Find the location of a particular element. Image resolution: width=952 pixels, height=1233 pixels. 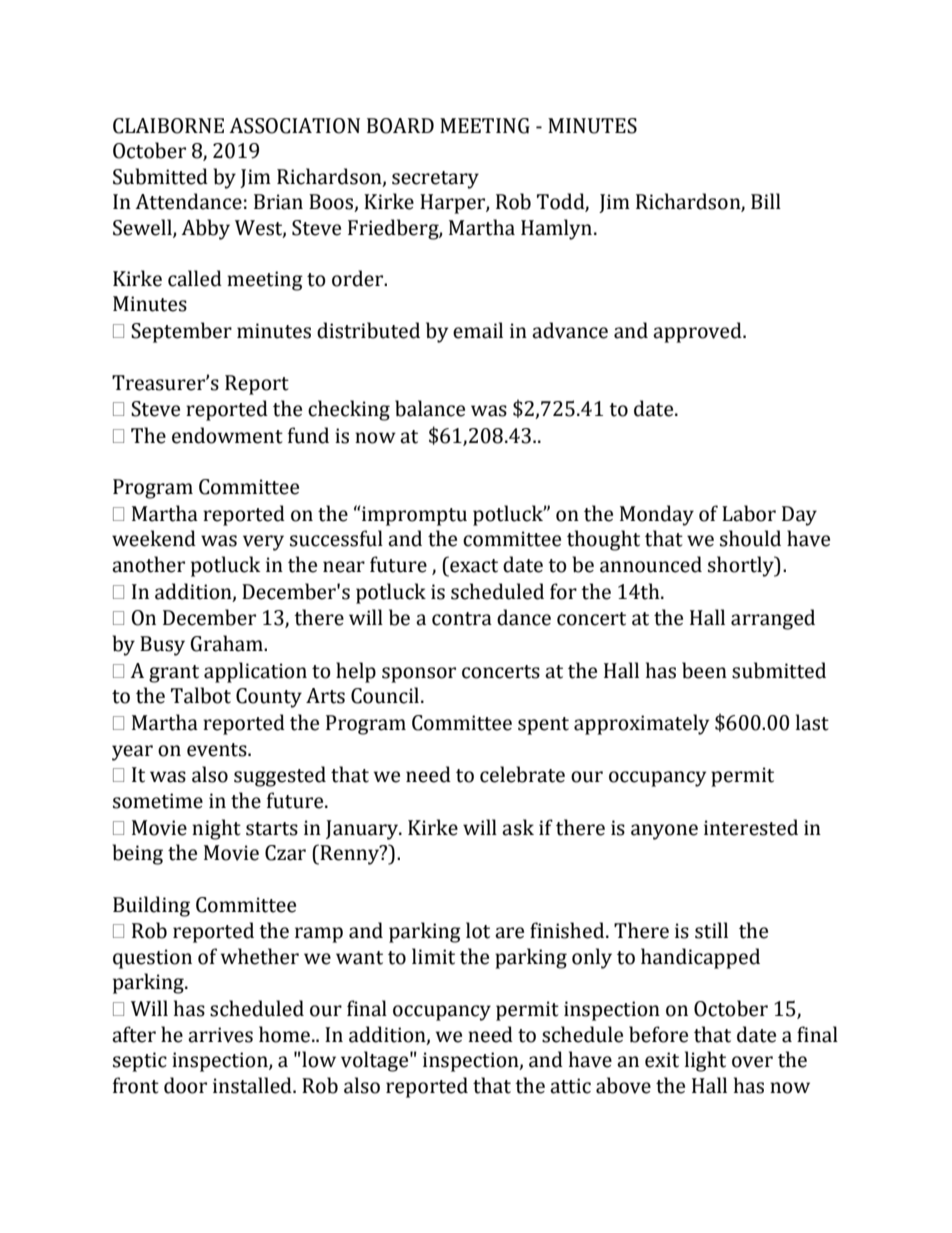

limit is located at coordinates (433, 956).
